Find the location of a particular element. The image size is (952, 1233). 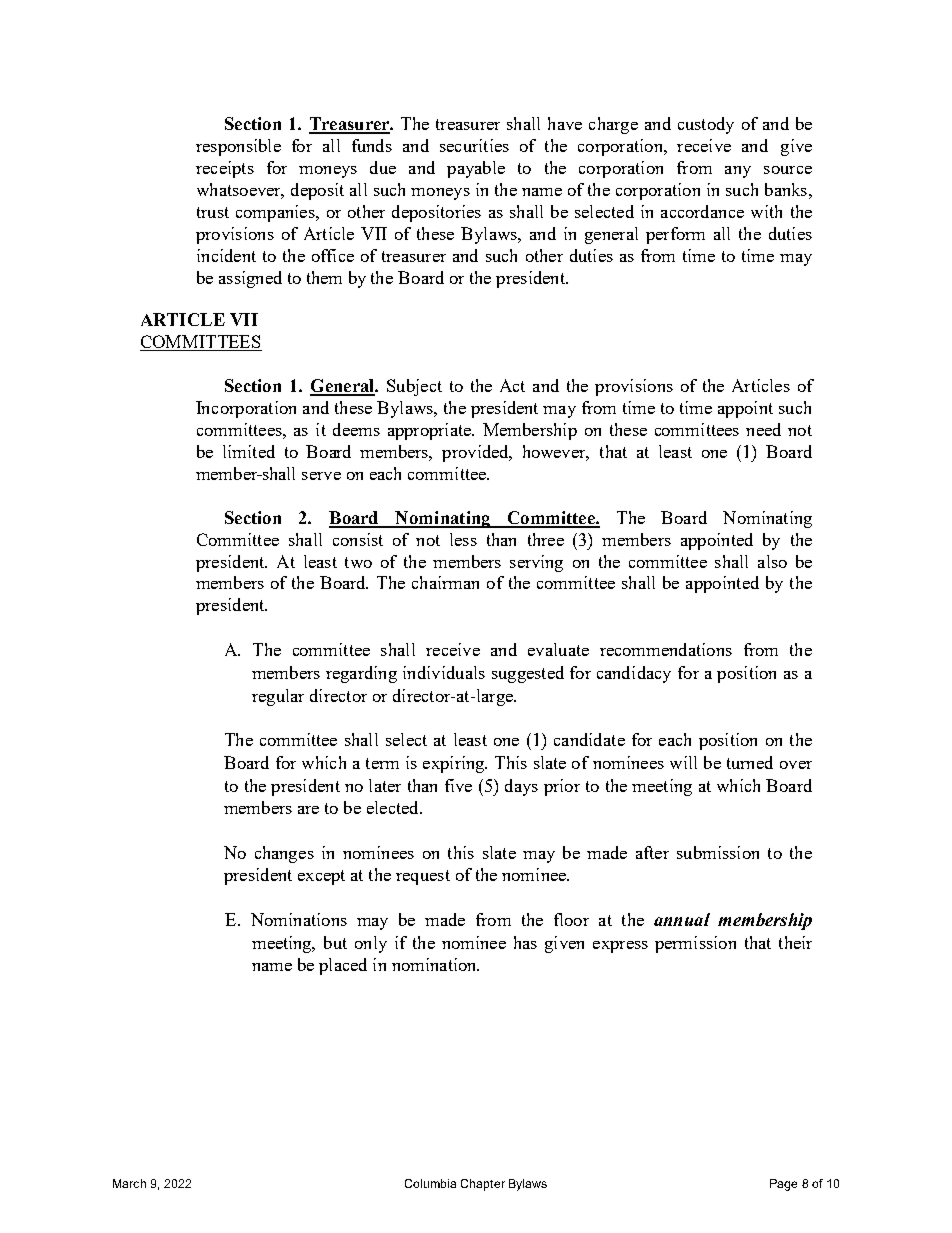

securities is located at coordinates (474, 145).
